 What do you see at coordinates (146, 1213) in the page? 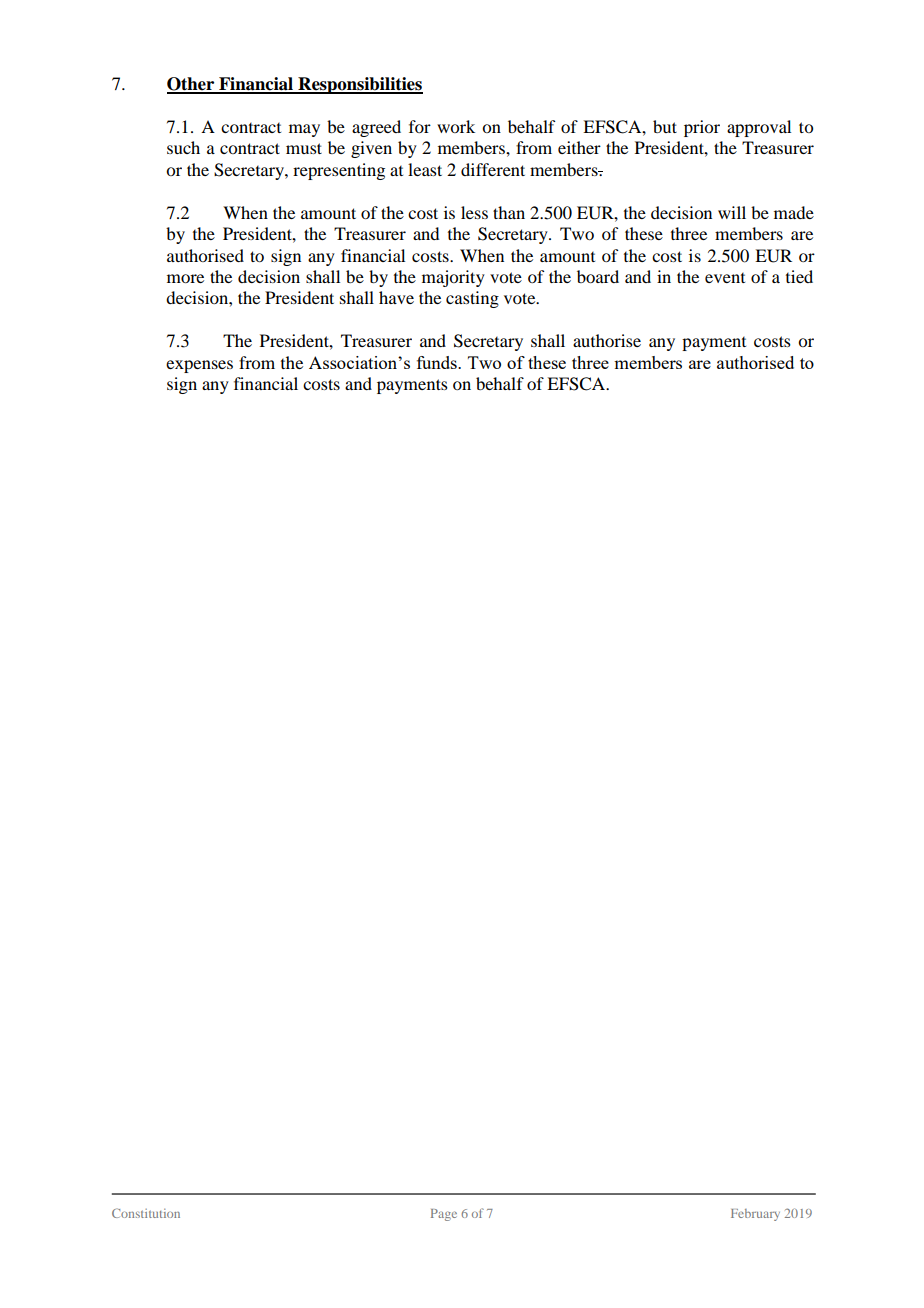
I see `Constitution` at bounding box center [146, 1213].
